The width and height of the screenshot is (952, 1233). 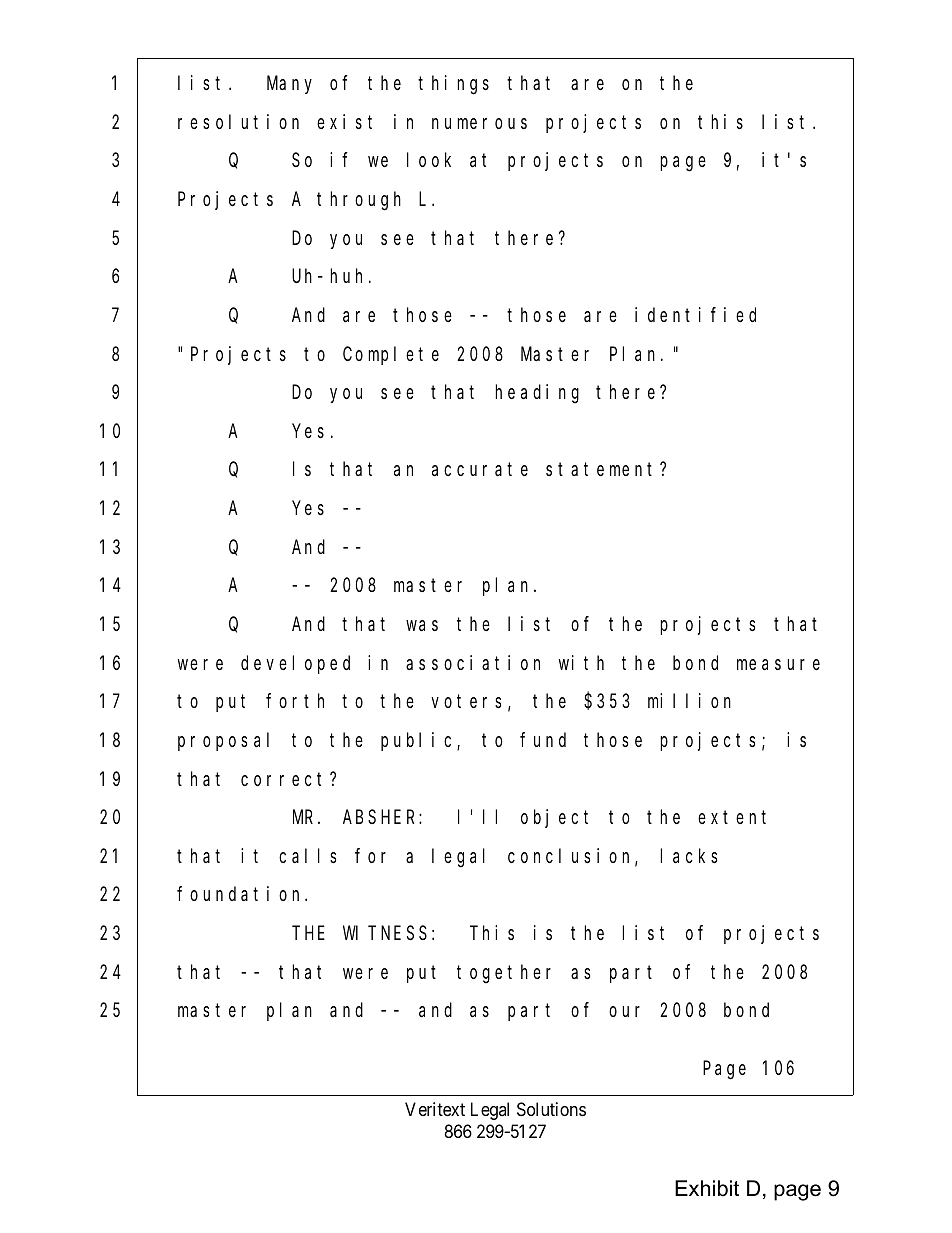 What do you see at coordinates (391, 355) in the screenshot?
I see `Complete` at bounding box center [391, 355].
